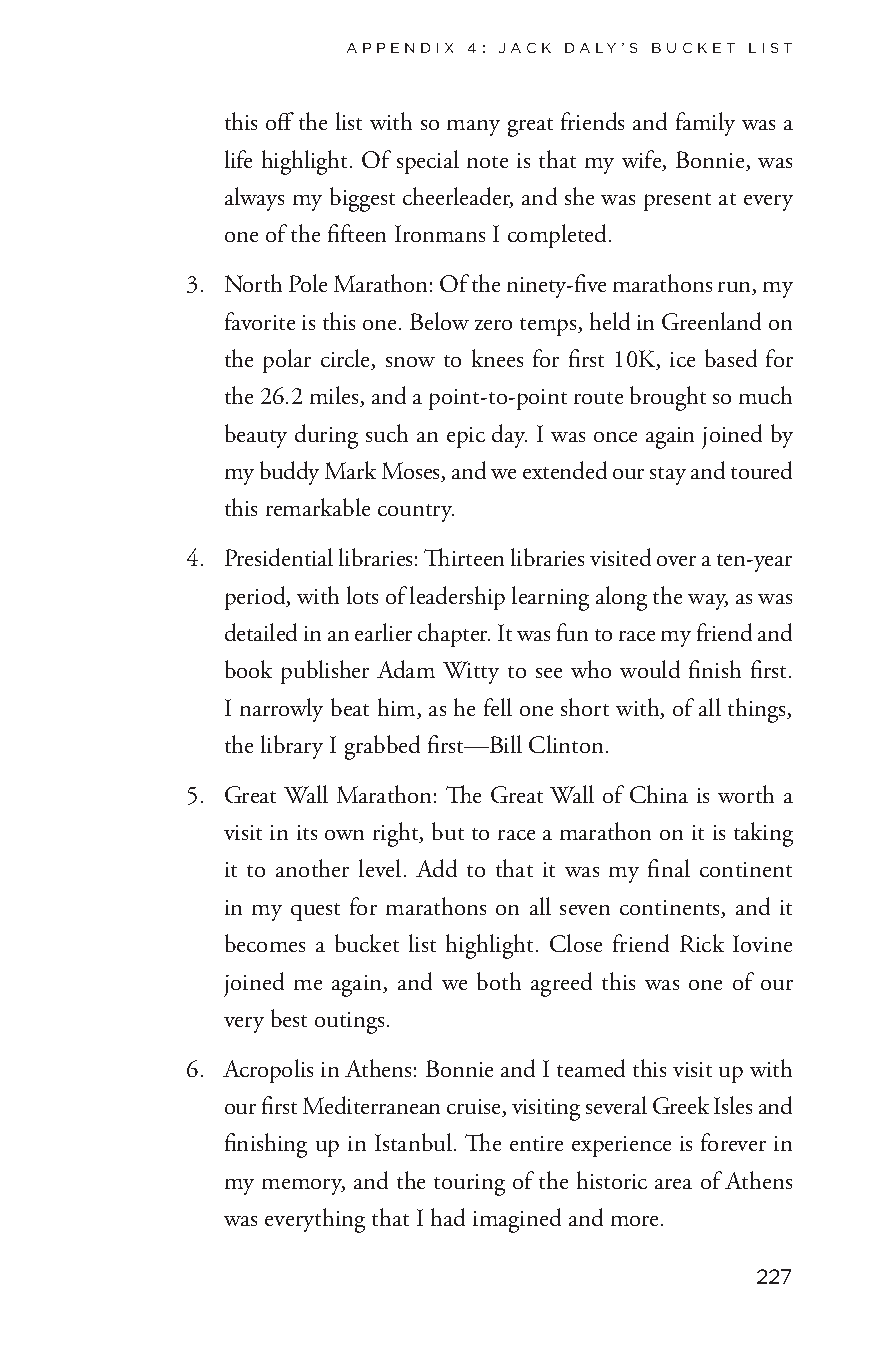  I want to click on library, so click(292, 747).
